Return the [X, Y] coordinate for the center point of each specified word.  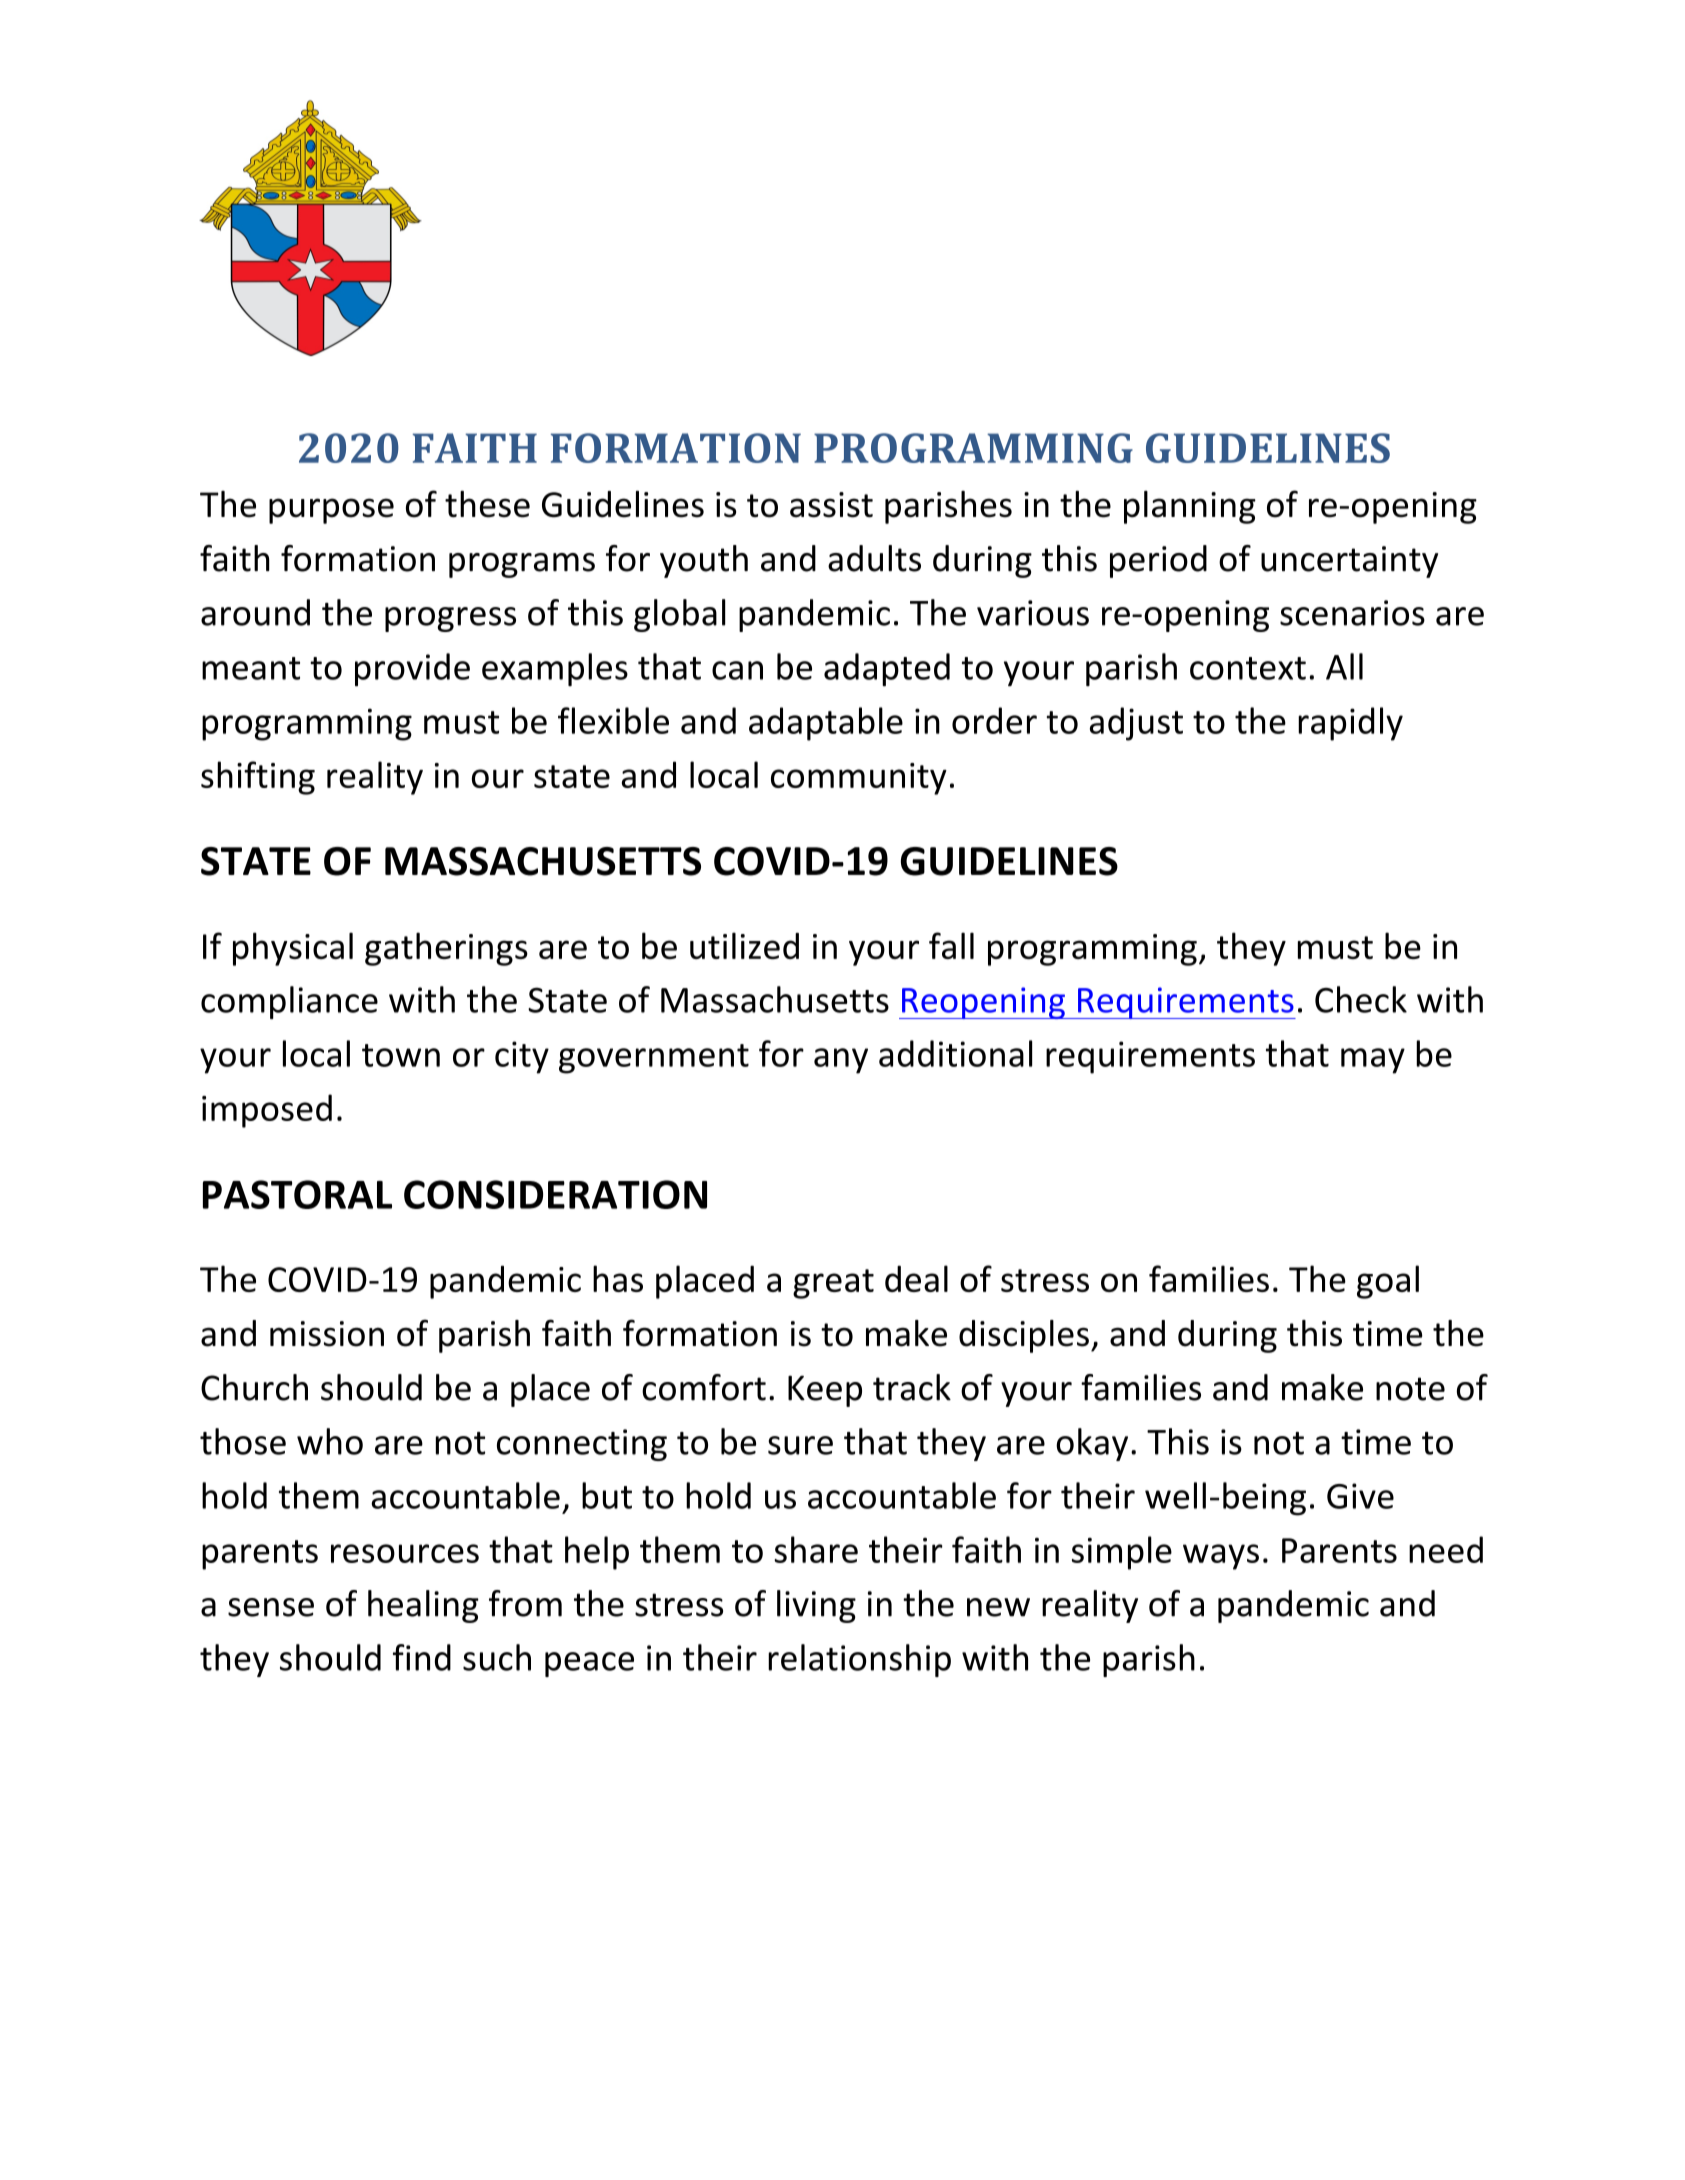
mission [327, 1334]
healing [423, 1606]
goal [1388, 1282]
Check [1361, 999]
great [833, 1284]
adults [874, 558]
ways [1221, 1557]
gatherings [446, 949]
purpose [331, 511]
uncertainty [1349, 562]
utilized [744, 945]
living [816, 1606]
